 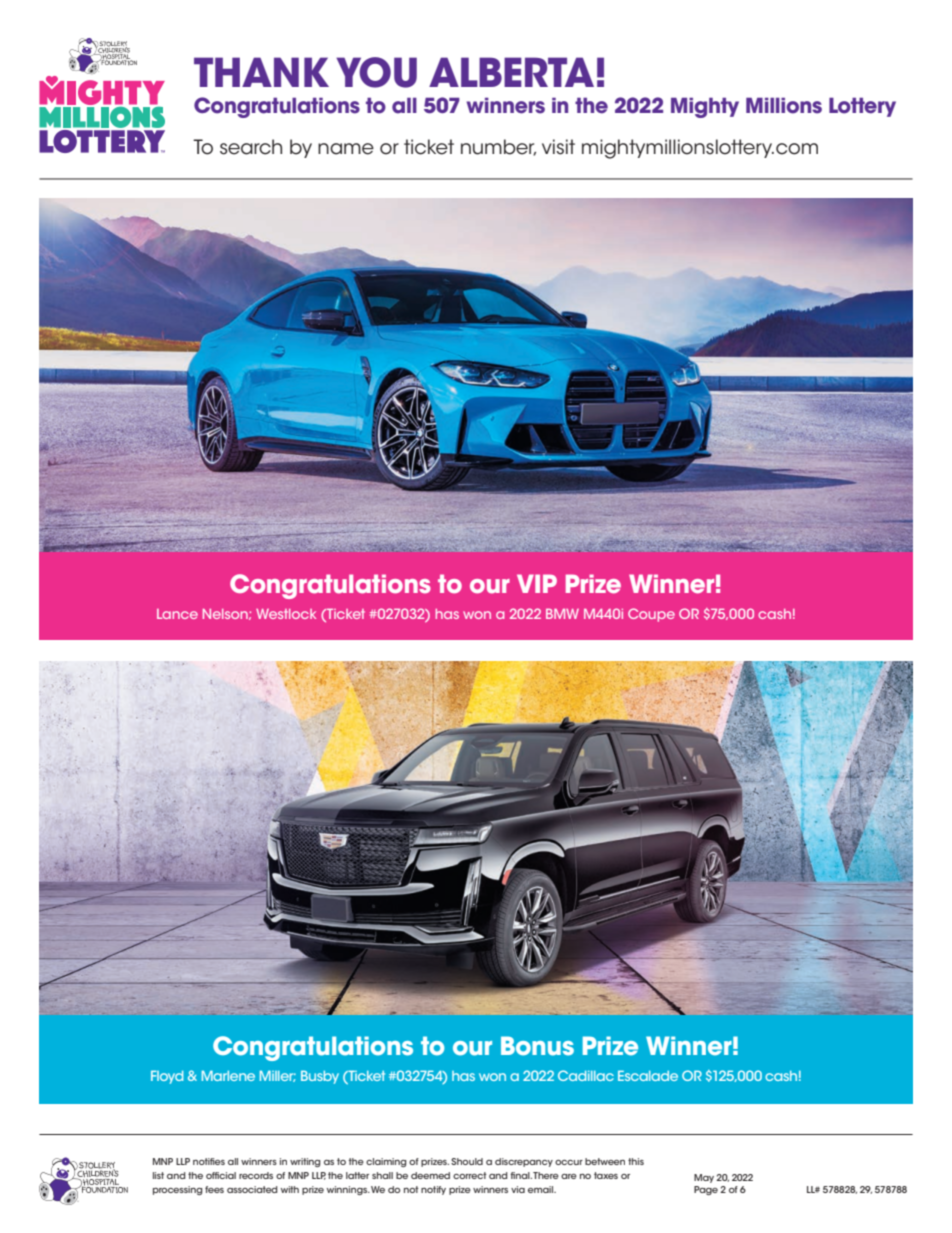 I want to click on visit, so click(x=558, y=147).
